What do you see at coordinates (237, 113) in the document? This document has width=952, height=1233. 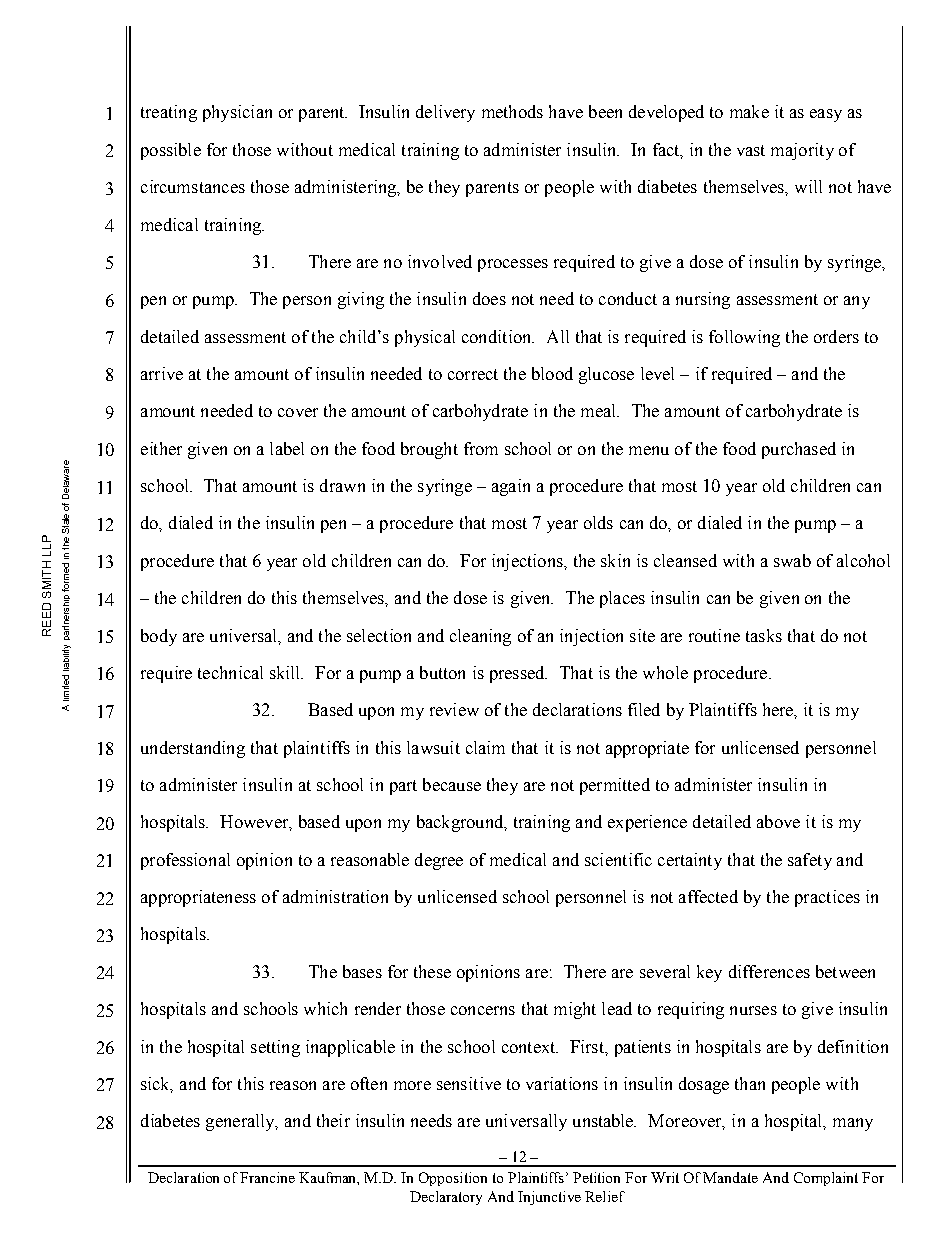 I see `physician` at bounding box center [237, 113].
